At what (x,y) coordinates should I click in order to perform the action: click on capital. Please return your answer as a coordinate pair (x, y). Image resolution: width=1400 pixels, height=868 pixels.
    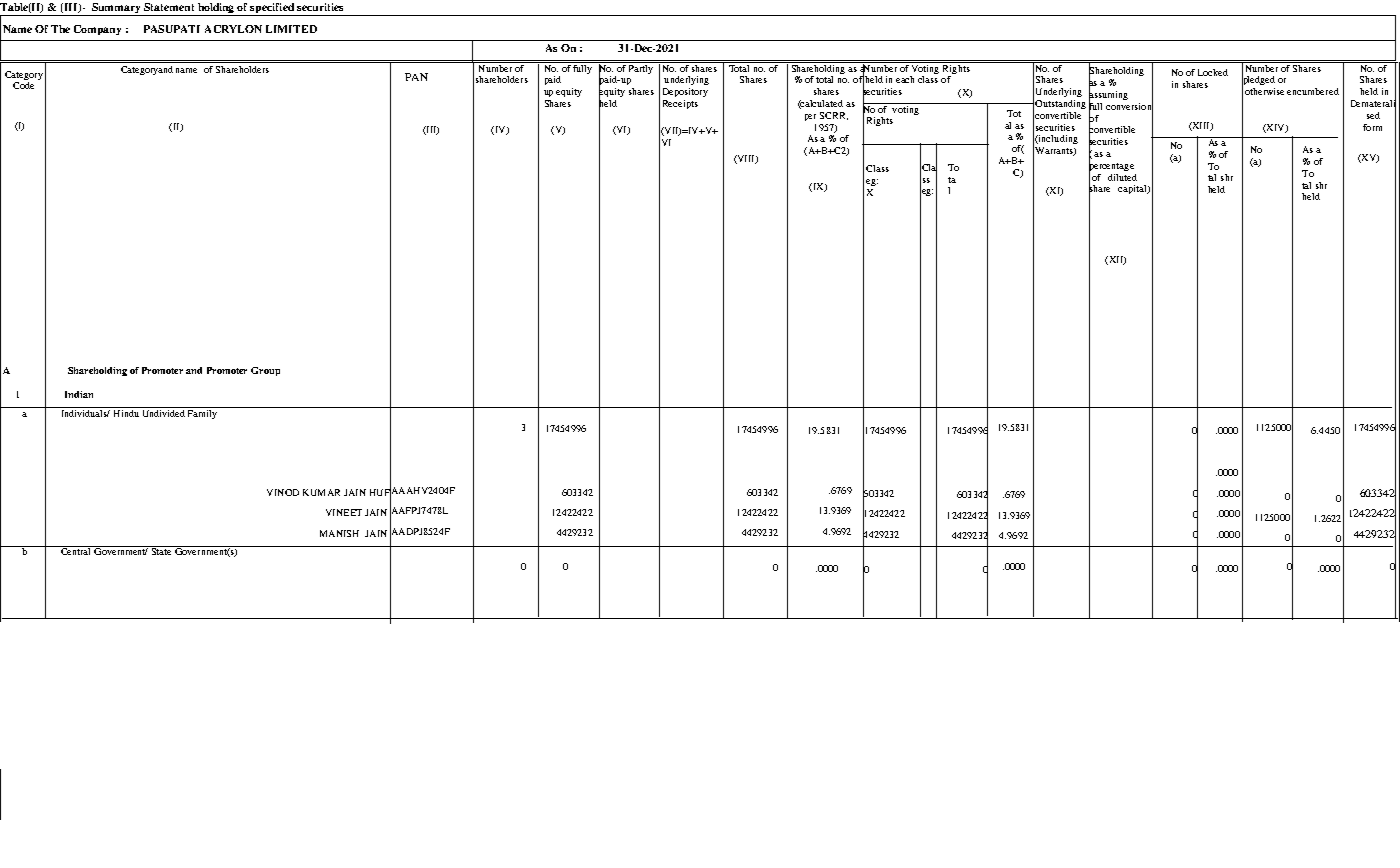
    Looking at the image, I should click on (1133, 189).
